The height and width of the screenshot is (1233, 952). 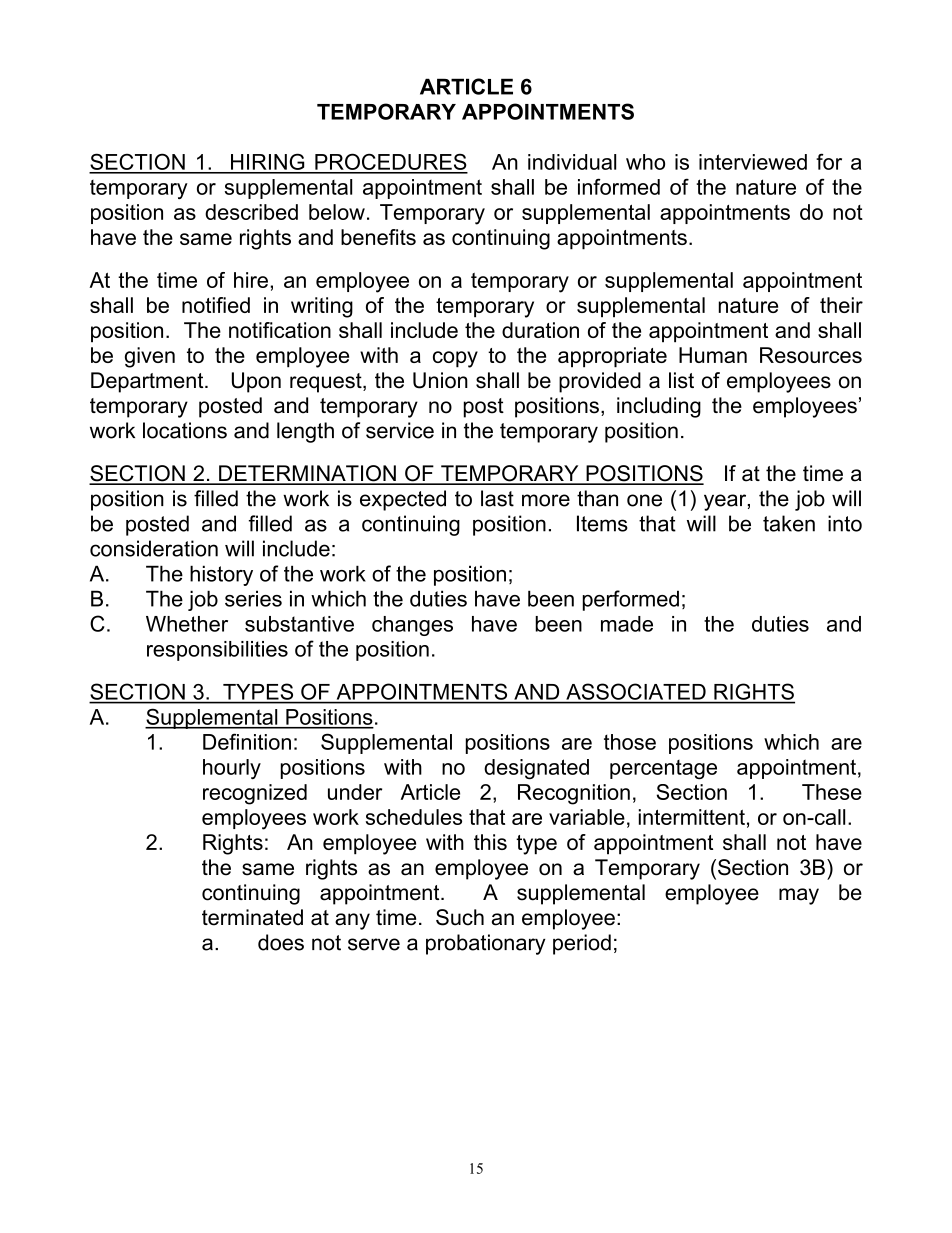 What do you see at coordinates (251, 212) in the screenshot?
I see `described` at bounding box center [251, 212].
